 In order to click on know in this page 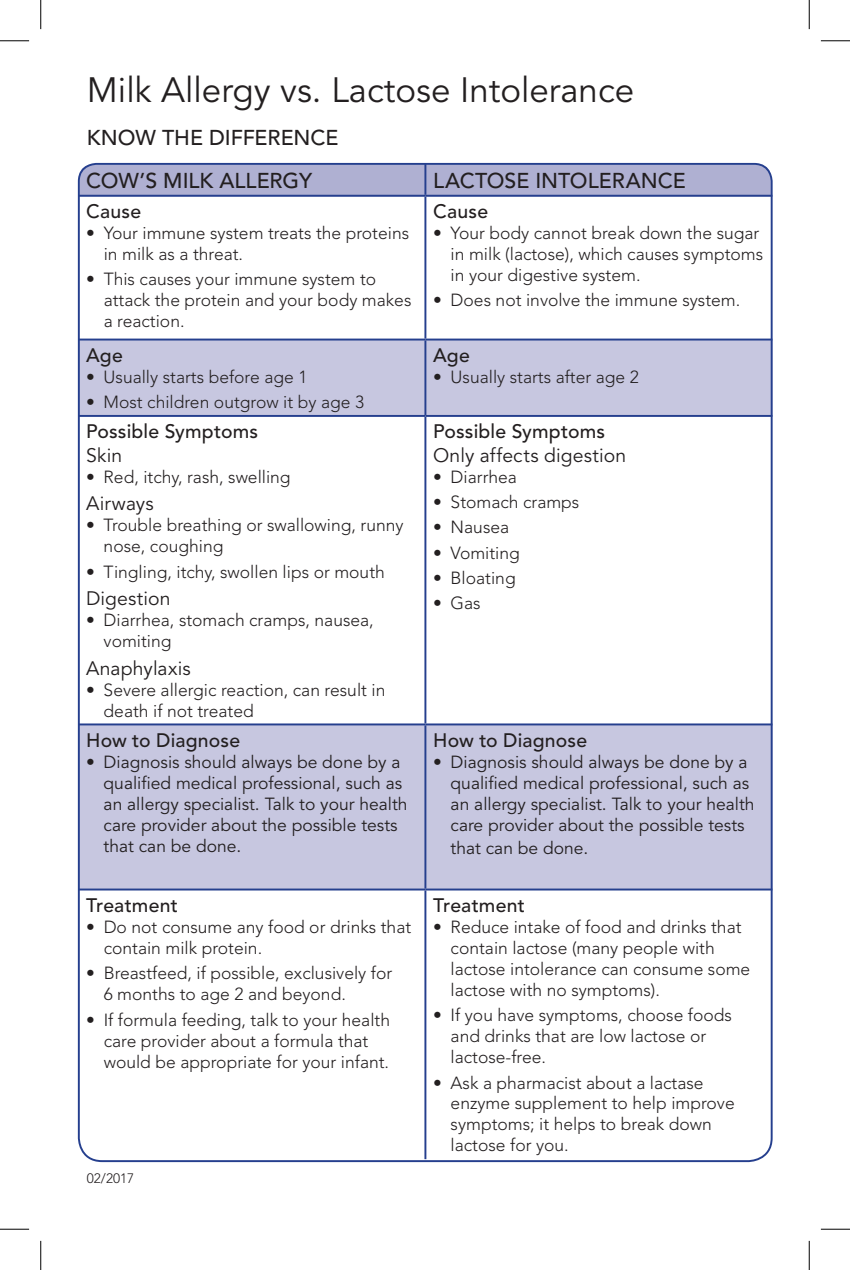, I will do `click(122, 137)`.
